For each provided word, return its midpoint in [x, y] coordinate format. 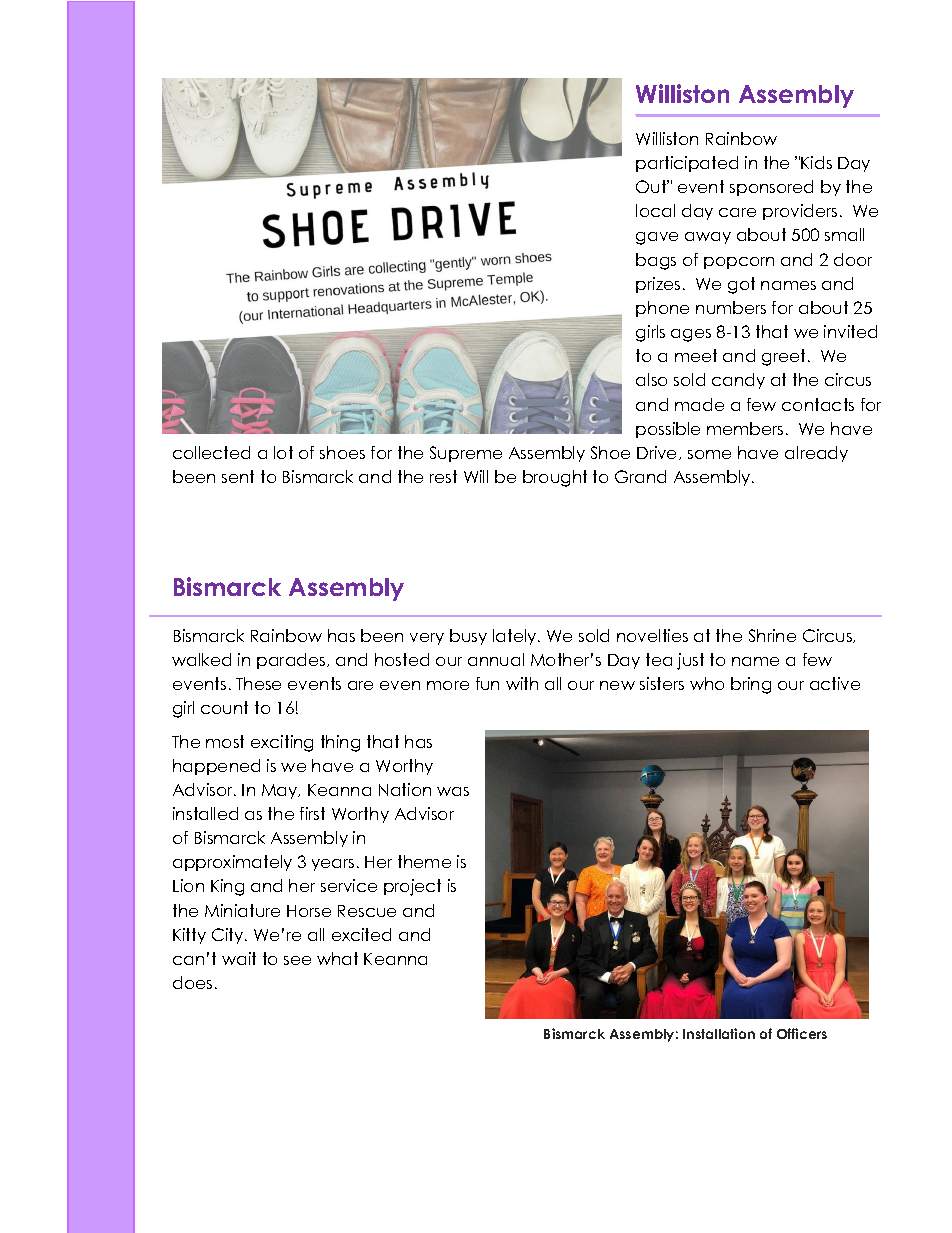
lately [516, 637]
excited [361, 934]
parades [292, 661]
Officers [802, 1033]
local [655, 210]
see [297, 960]
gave [657, 238]
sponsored [771, 188]
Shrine [772, 635]
